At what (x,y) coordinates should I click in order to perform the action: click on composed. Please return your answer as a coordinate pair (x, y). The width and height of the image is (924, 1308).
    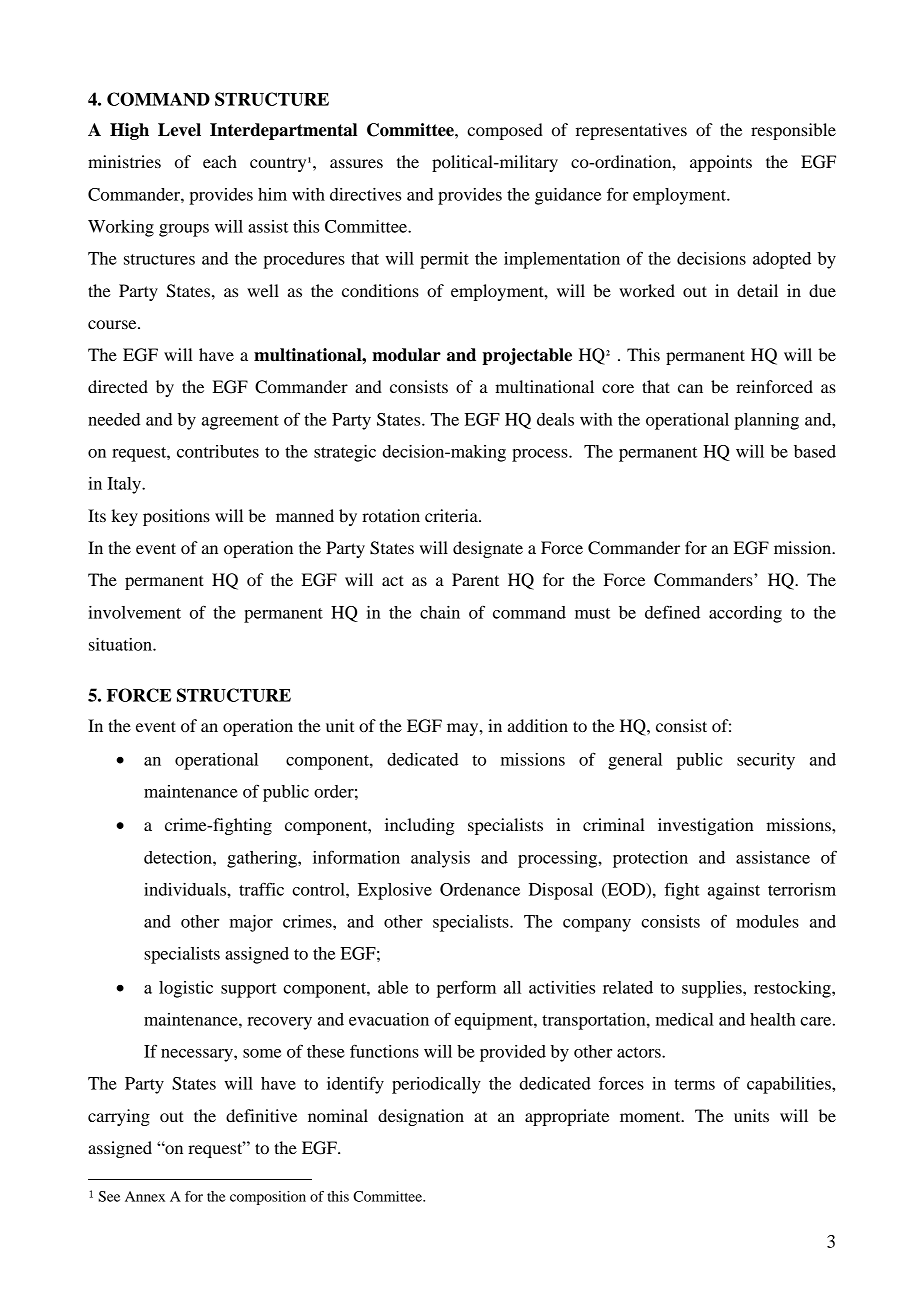
    Looking at the image, I should click on (505, 131).
